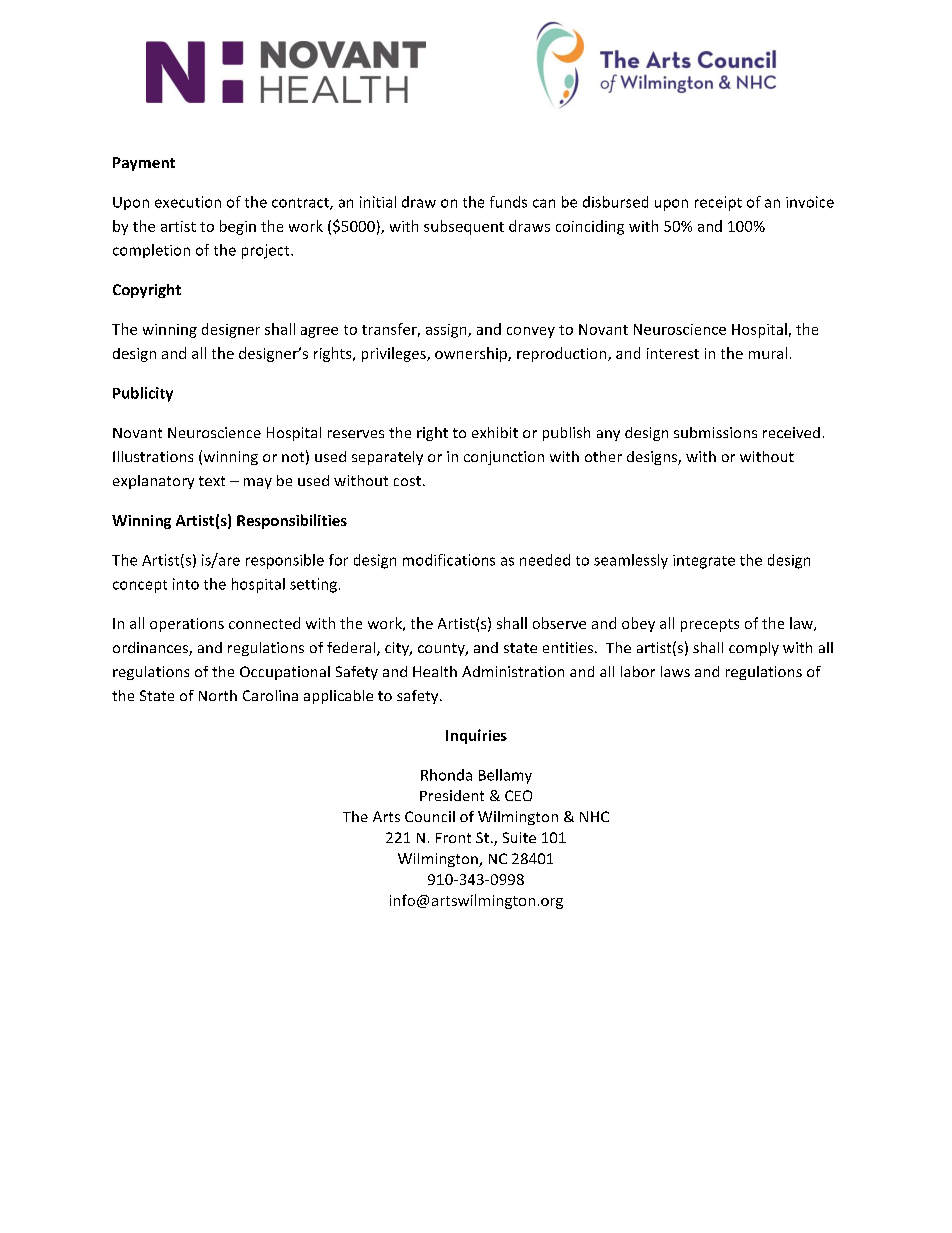 The height and width of the document is (1233, 952). What do you see at coordinates (430, 816) in the document?
I see `Council` at bounding box center [430, 816].
